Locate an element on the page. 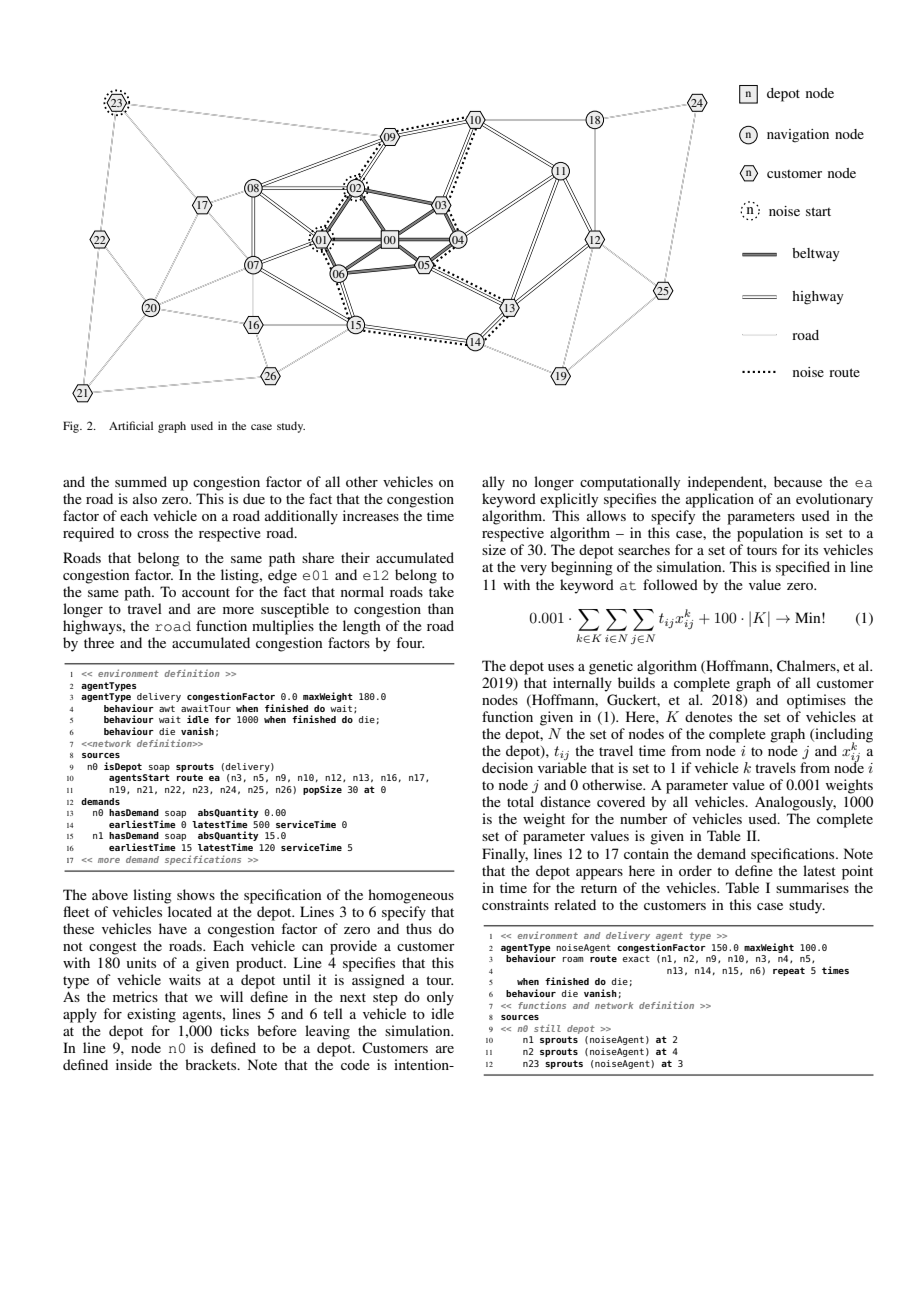  beltway is located at coordinates (816, 254).
